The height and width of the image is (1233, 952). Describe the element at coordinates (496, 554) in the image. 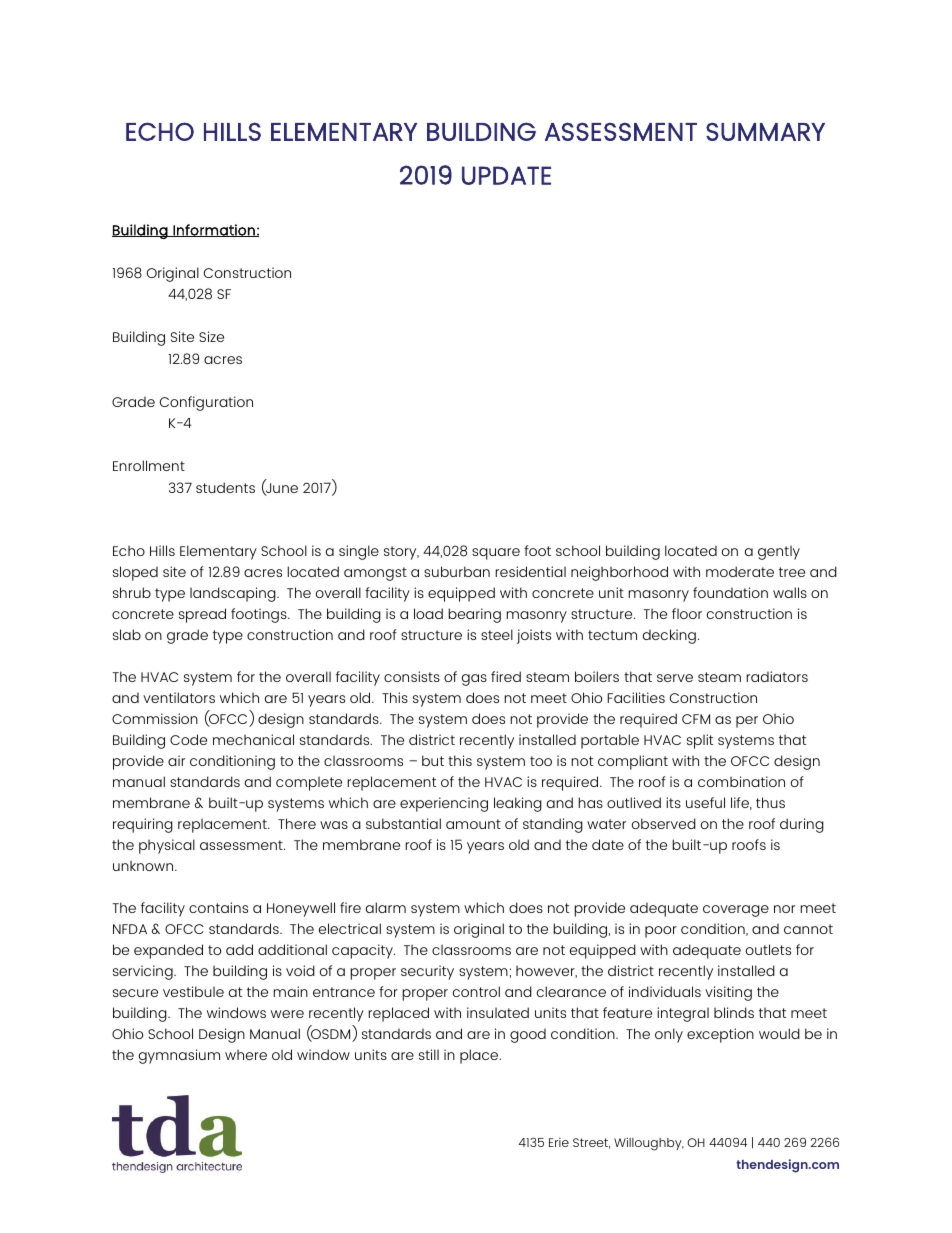

I see `square` at that location.
